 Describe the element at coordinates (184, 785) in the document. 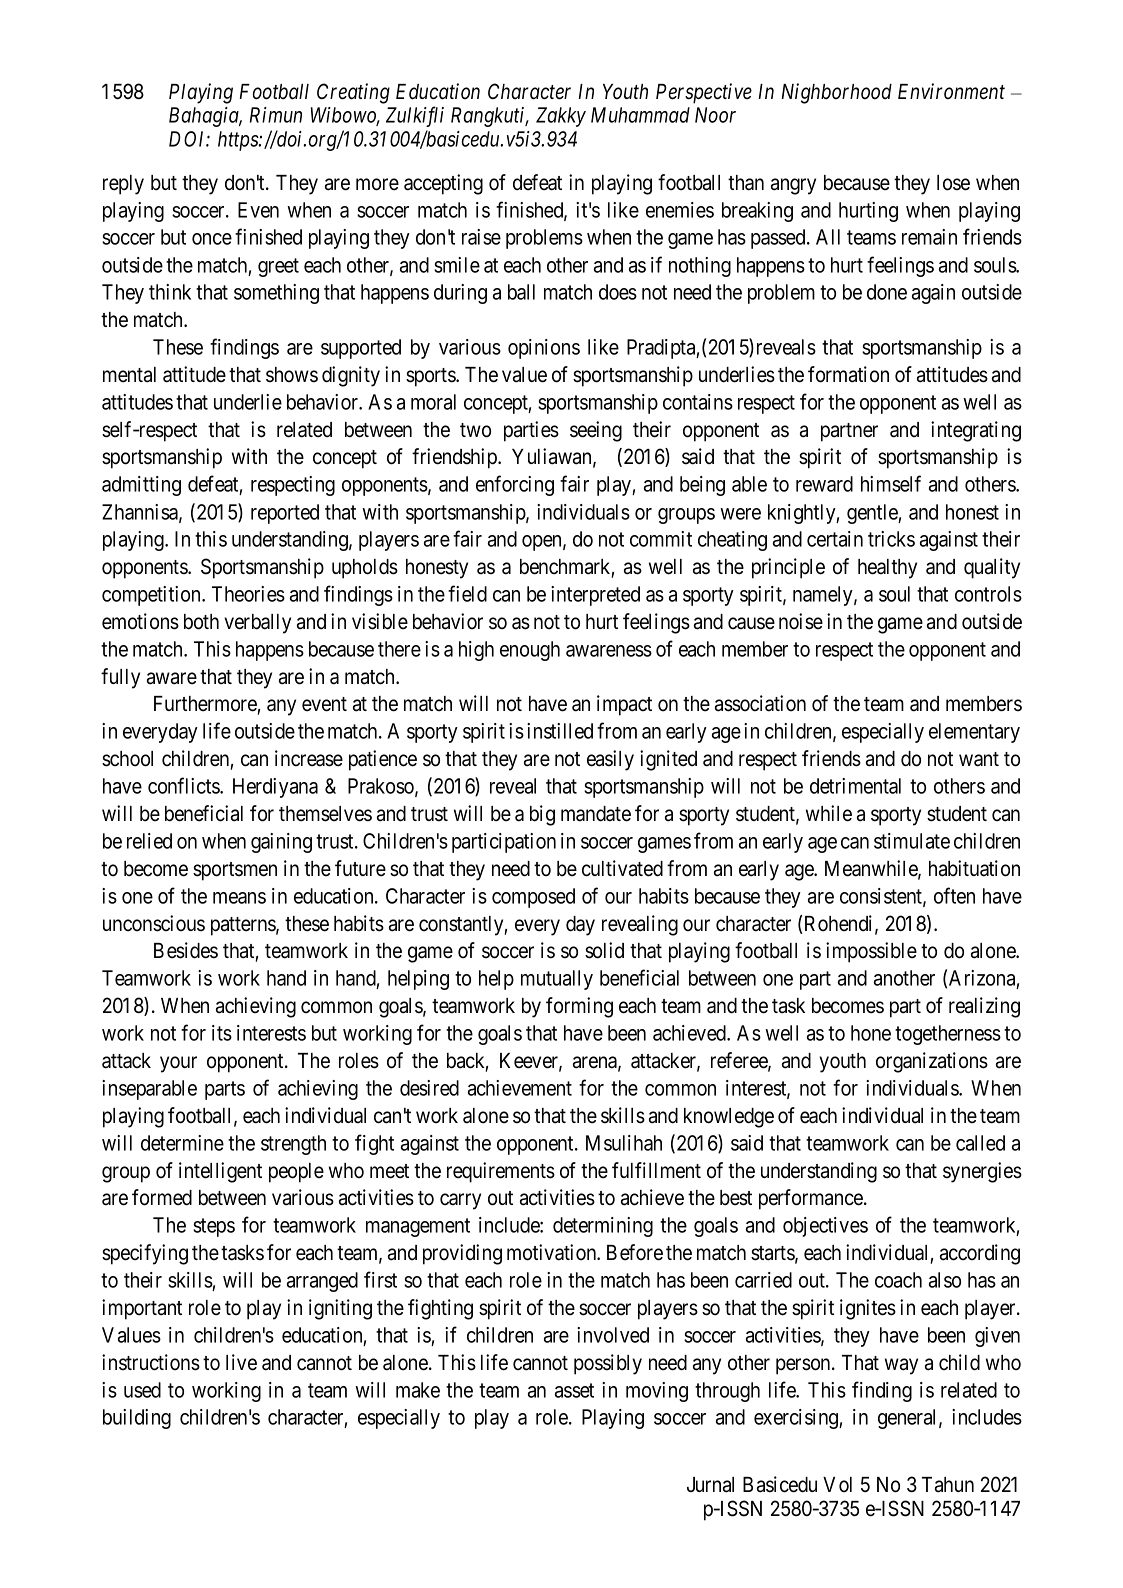

I see `conflicts` at that location.
